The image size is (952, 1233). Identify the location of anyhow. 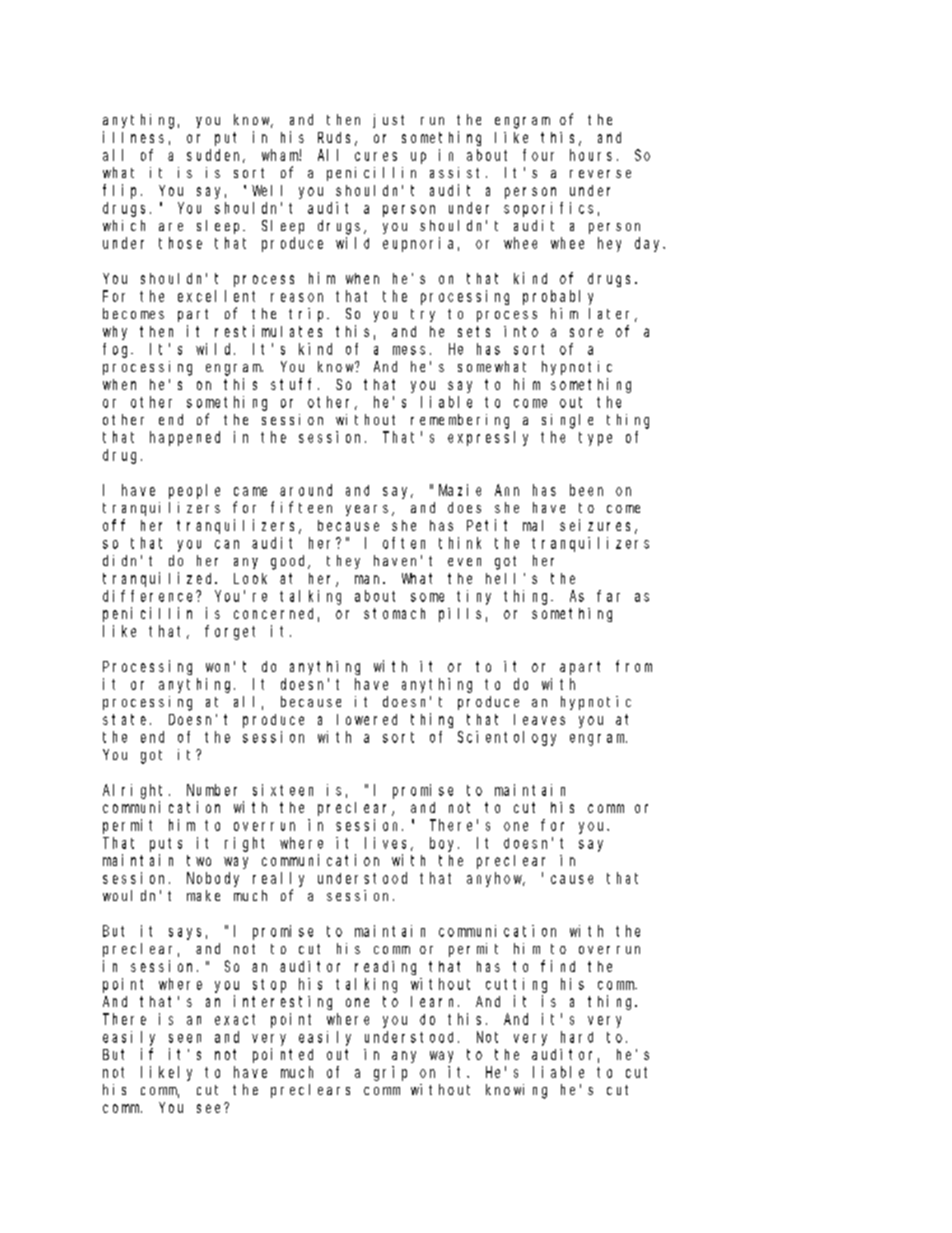
(496, 879).
